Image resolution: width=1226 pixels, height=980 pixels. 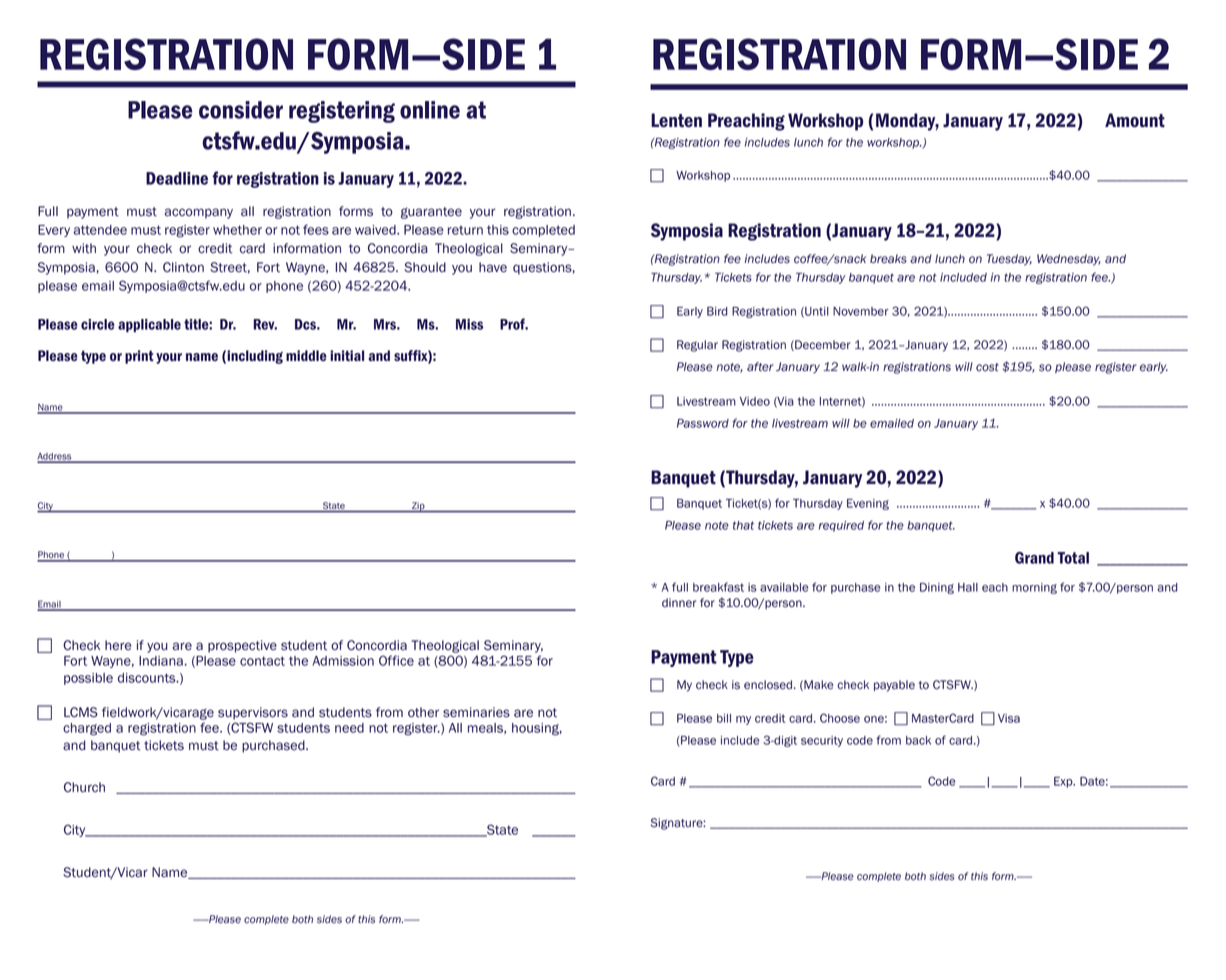 What do you see at coordinates (1135, 120) in the screenshot?
I see `Amount` at bounding box center [1135, 120].
